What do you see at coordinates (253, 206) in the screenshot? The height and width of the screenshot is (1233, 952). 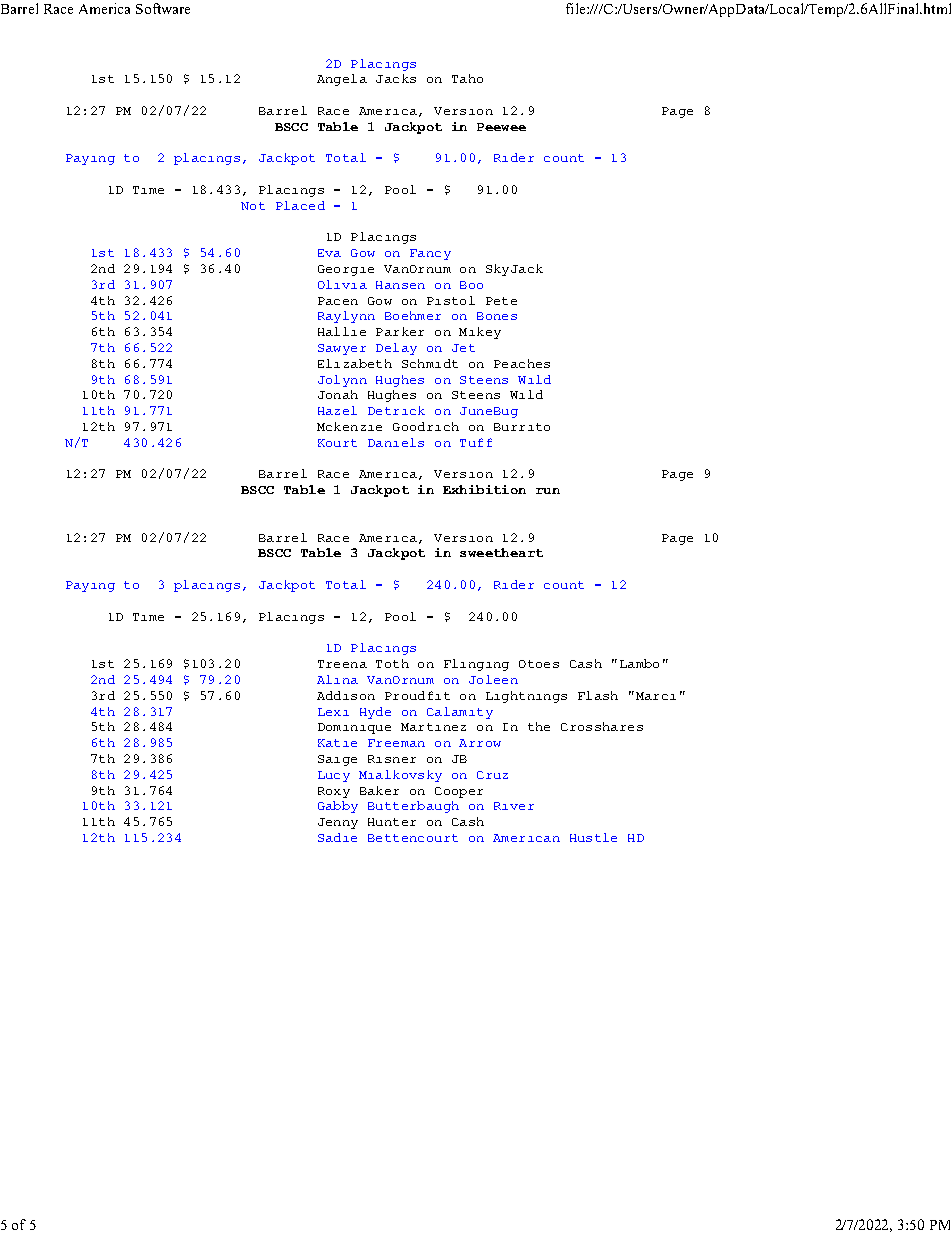 I see `Not` at bounding box center [253, 206].
